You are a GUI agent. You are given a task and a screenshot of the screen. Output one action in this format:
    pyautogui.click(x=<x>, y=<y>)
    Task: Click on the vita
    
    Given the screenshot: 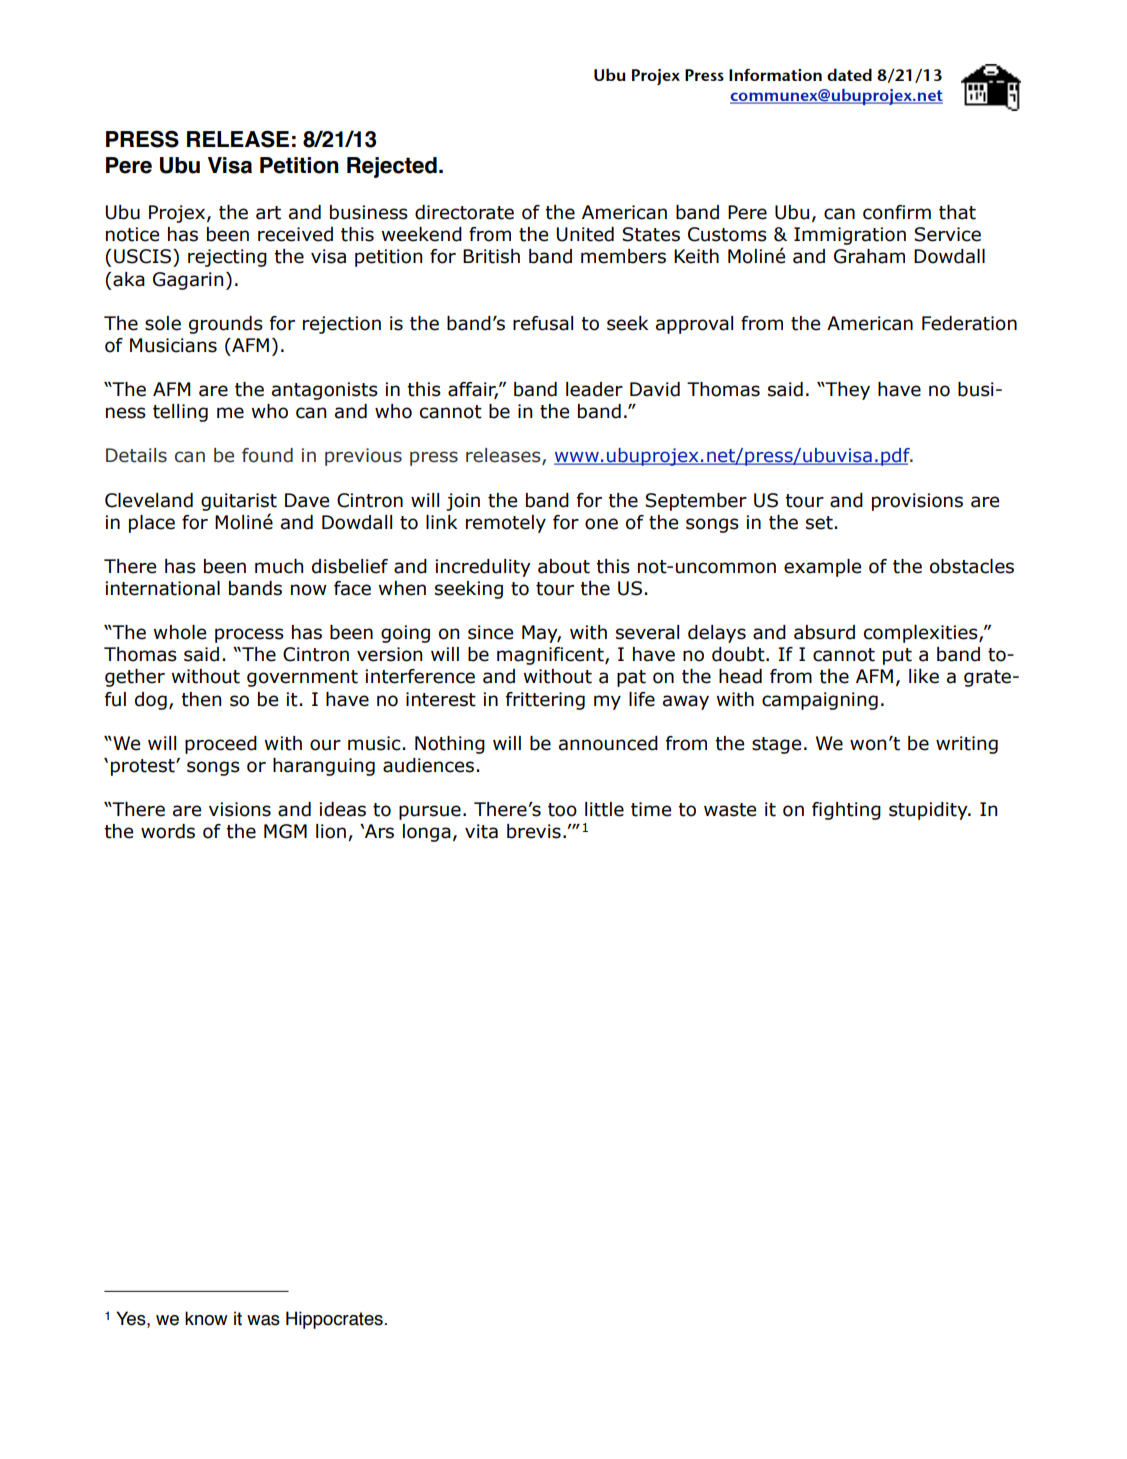 What is the action you would take?
    pyautogui.click(x=481, y=831)
